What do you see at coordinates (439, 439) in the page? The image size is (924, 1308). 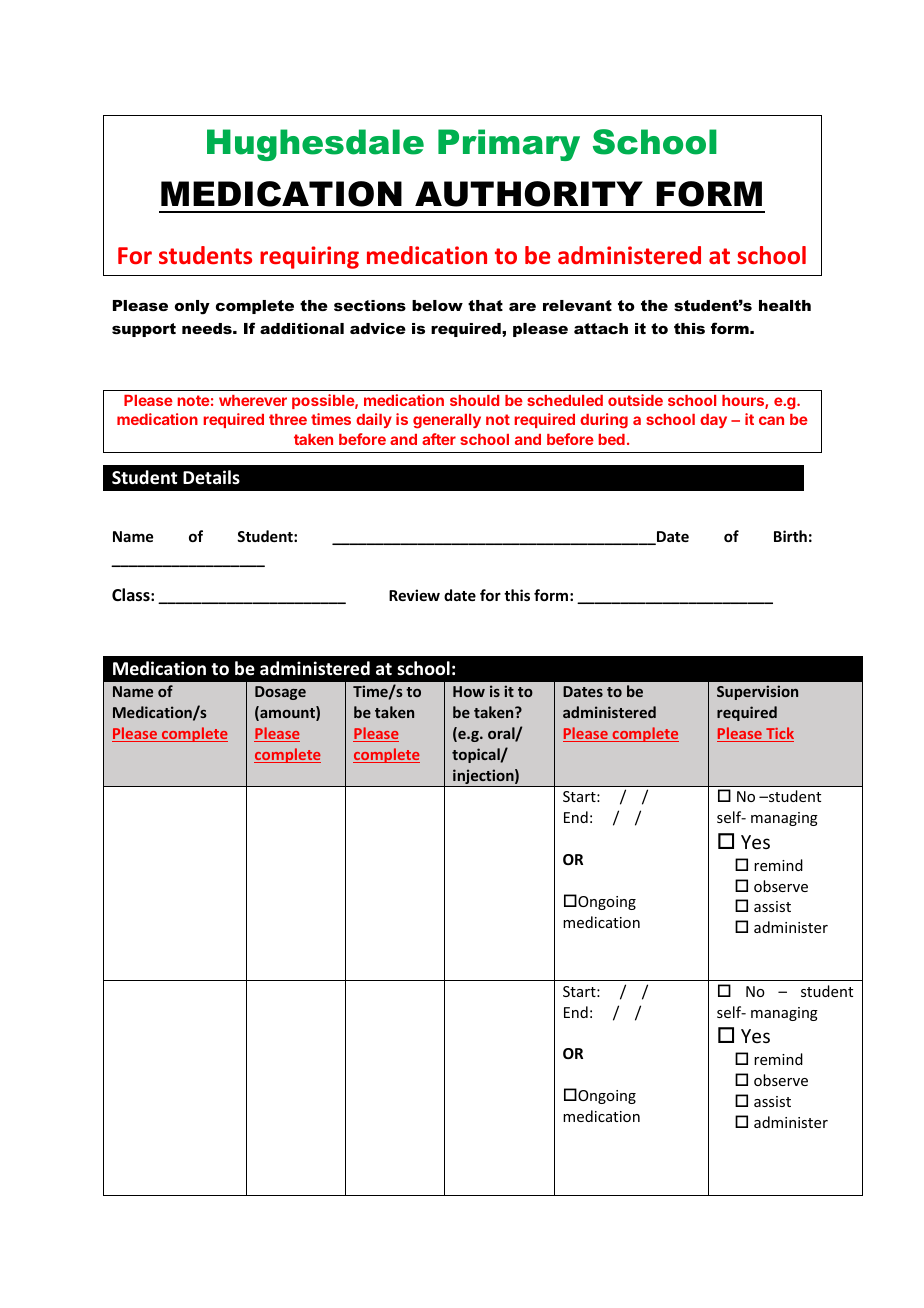 I see `after` at bounding box center [439, 439].
